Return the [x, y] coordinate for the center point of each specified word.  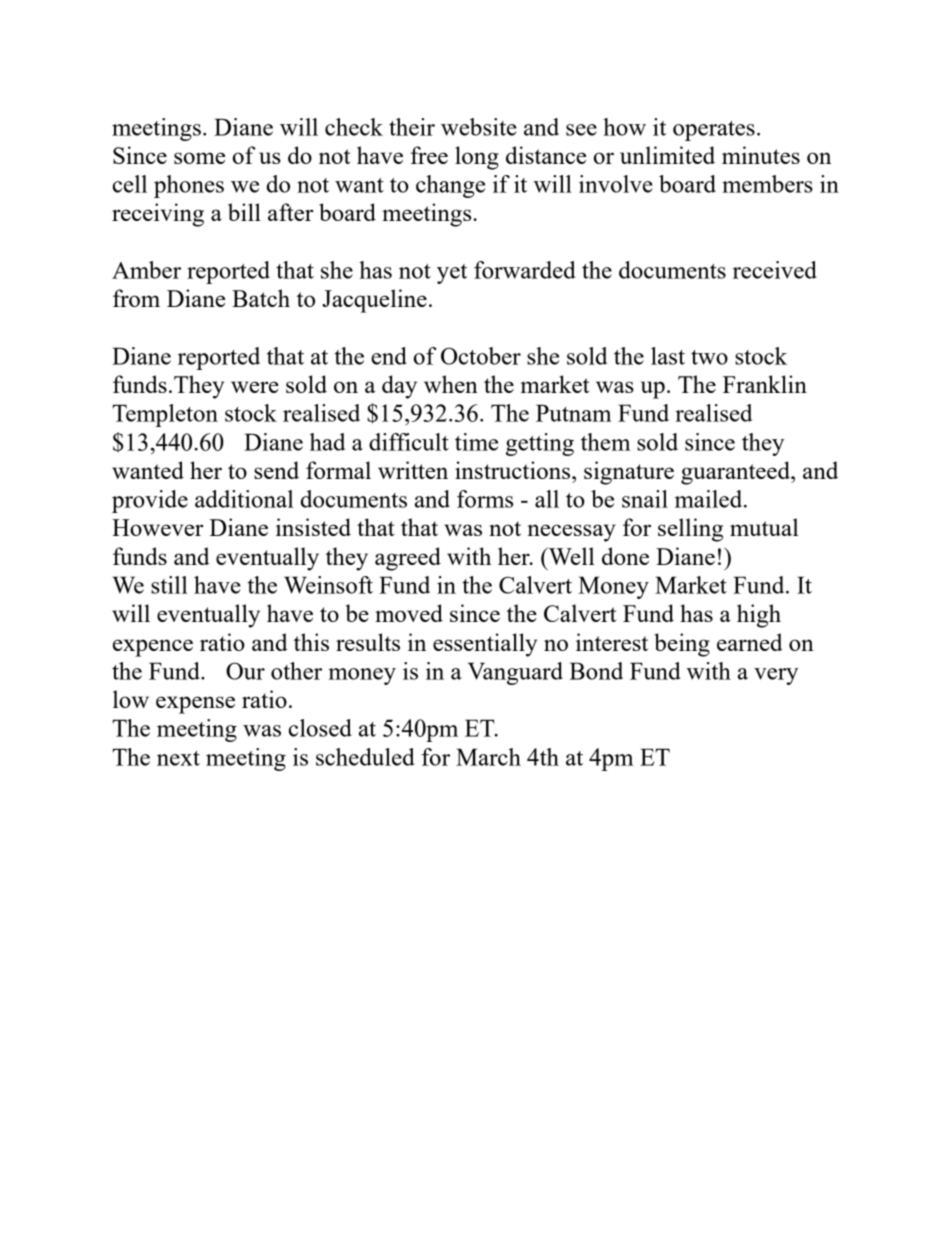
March [488, 757]
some [199, 158]
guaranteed [736, 473]
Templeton [165, 415]
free [429, 155]
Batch [261, 298]
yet [452, 274]
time [476, 442]
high [759, 616]
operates [714, 131]
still [169, 585]
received [775, 270]
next [178, 758]
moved [409, 613]
